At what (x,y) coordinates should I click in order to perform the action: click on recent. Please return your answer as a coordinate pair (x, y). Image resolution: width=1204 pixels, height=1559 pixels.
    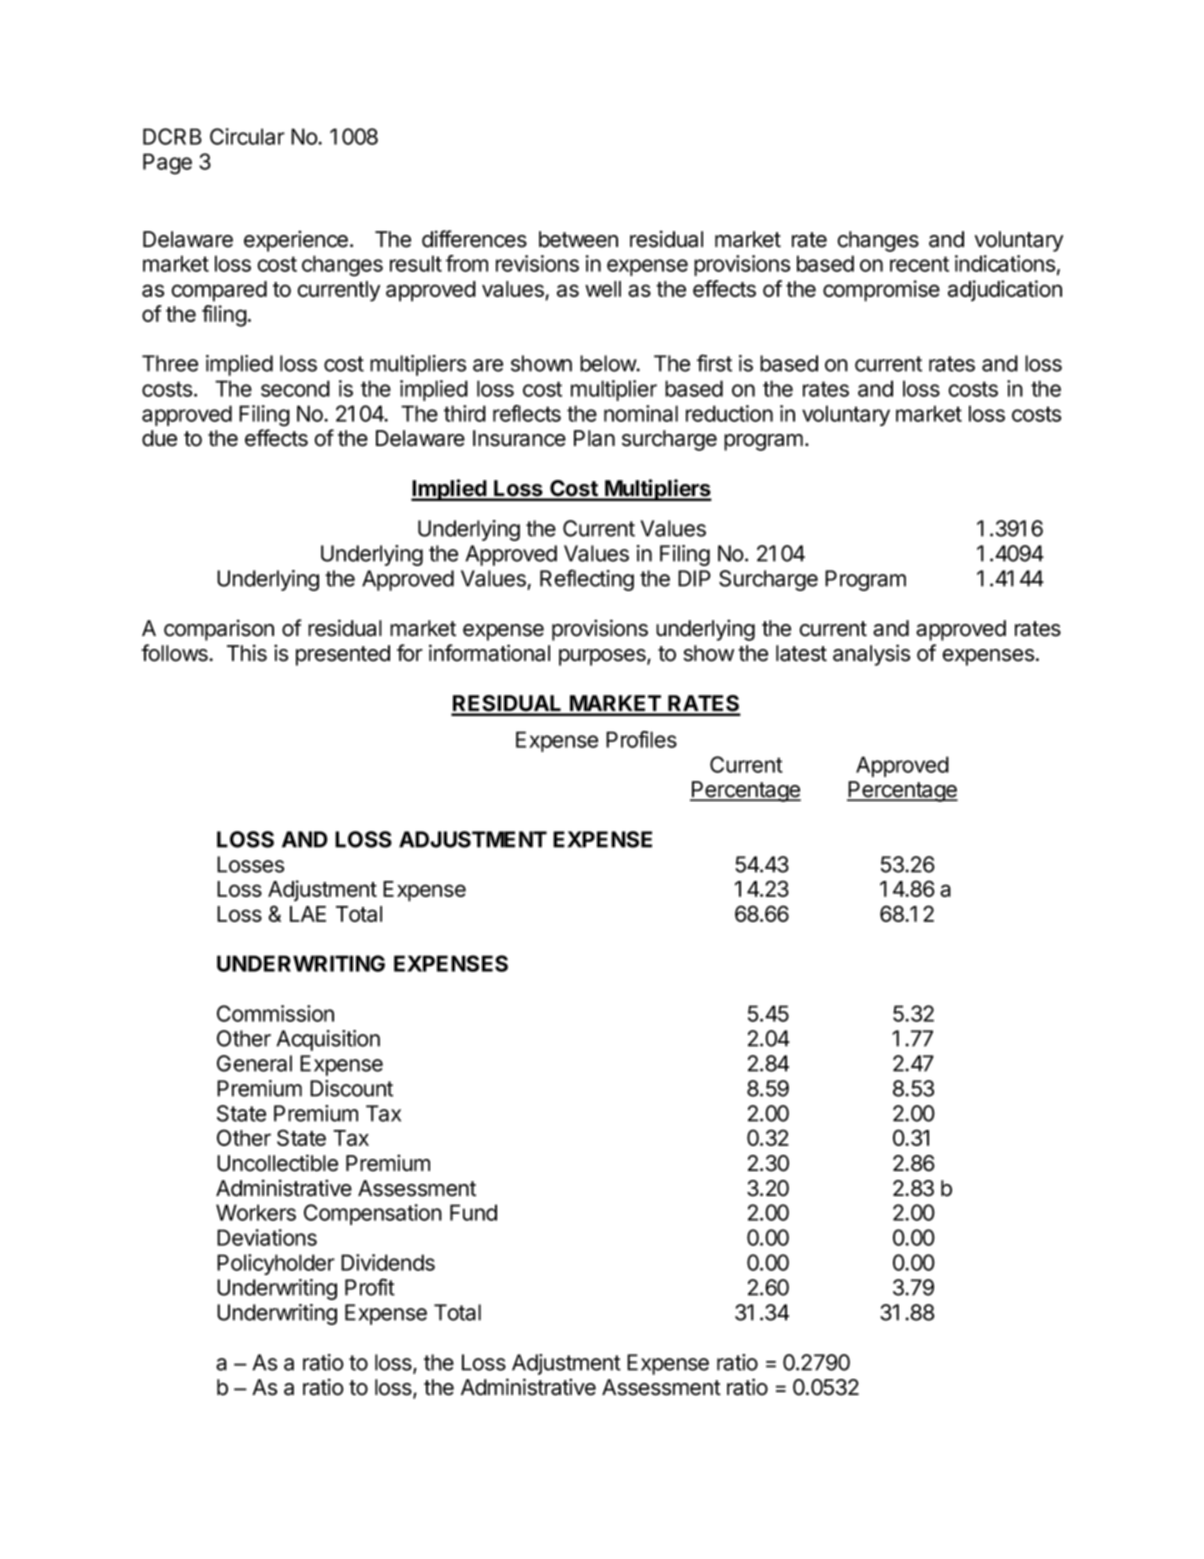
    Looking at the image, I should click on (919, 264).
